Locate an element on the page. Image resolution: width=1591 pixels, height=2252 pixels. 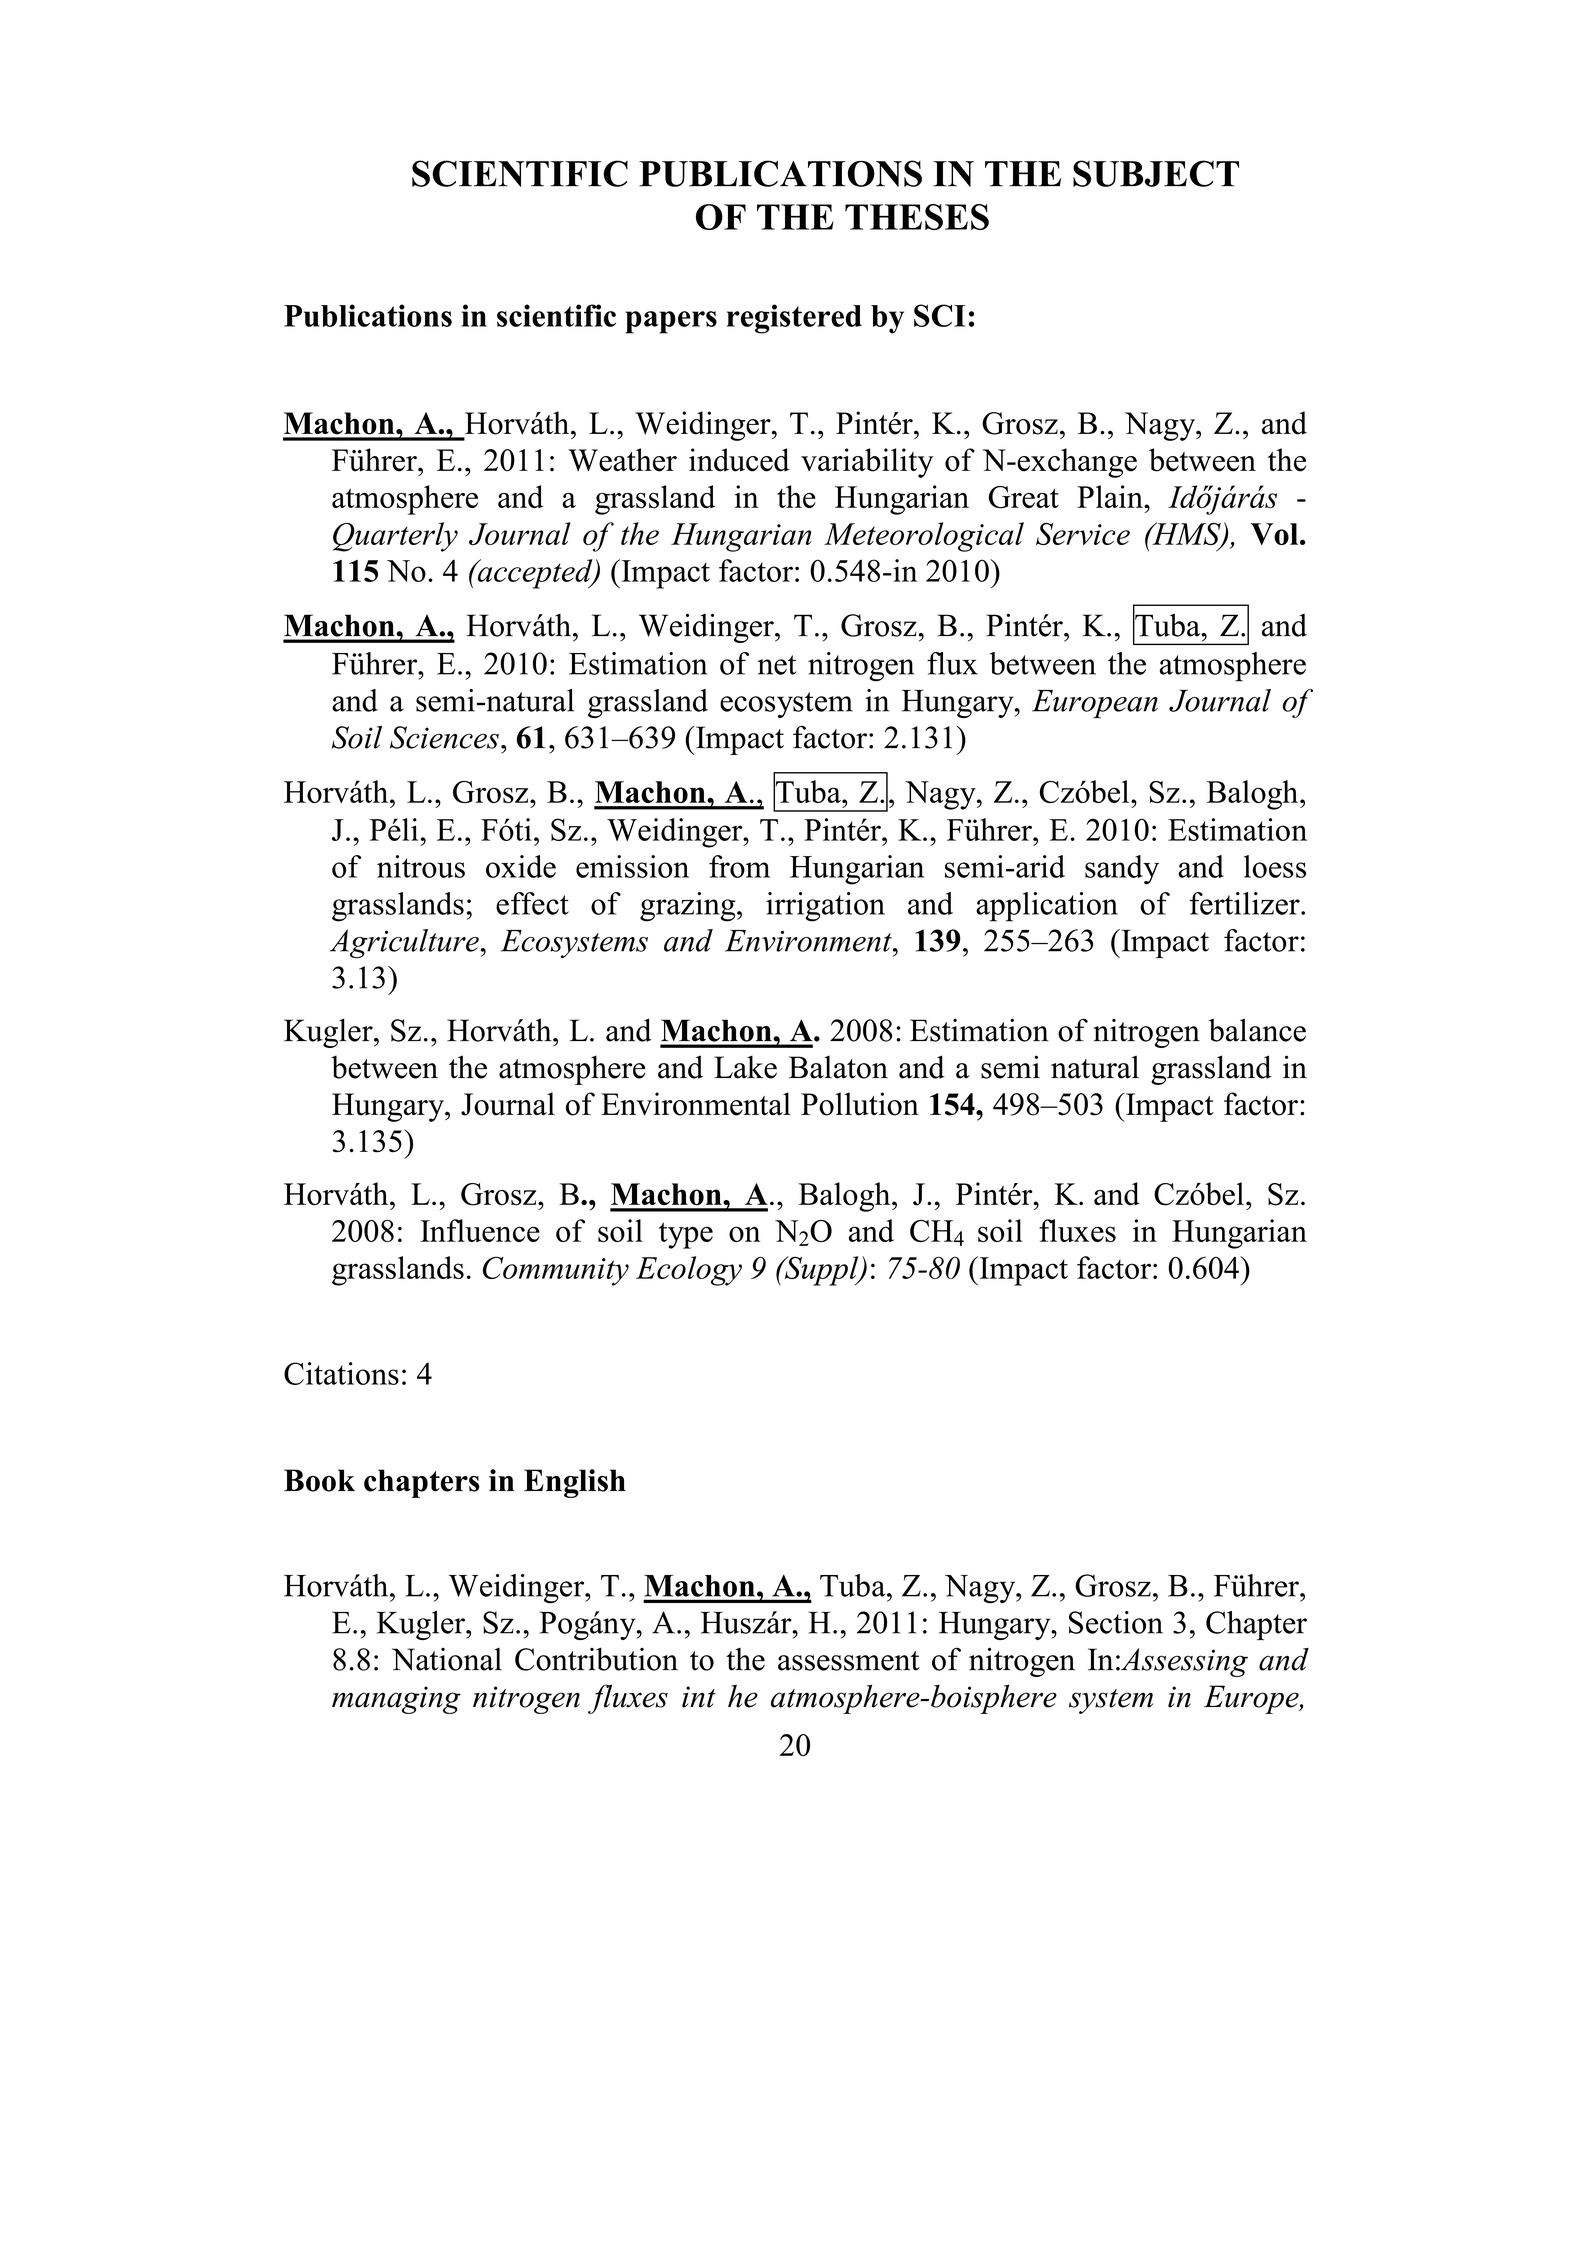
National is located at coordinates (447, 1659).
